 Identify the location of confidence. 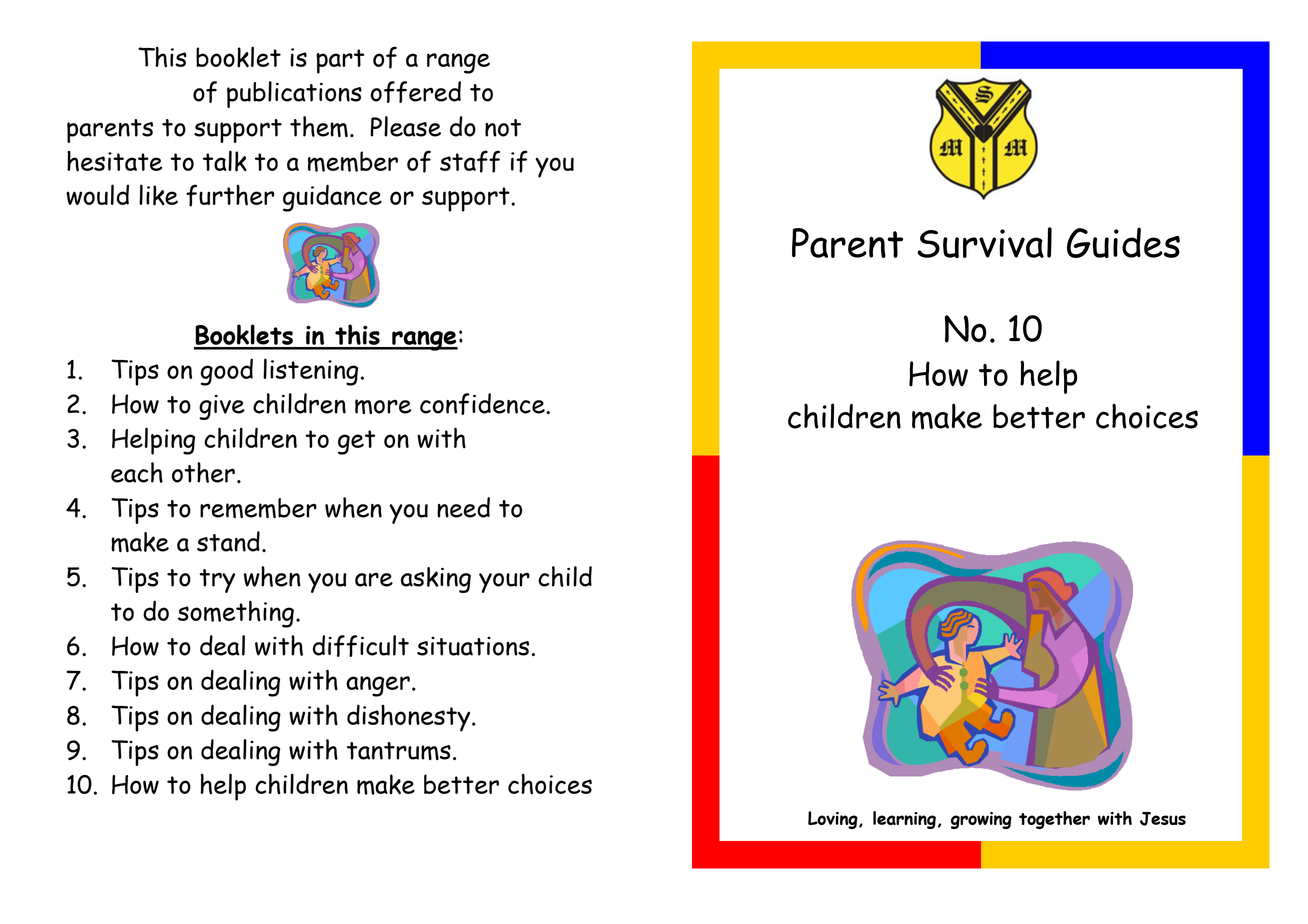
(483, 404).
